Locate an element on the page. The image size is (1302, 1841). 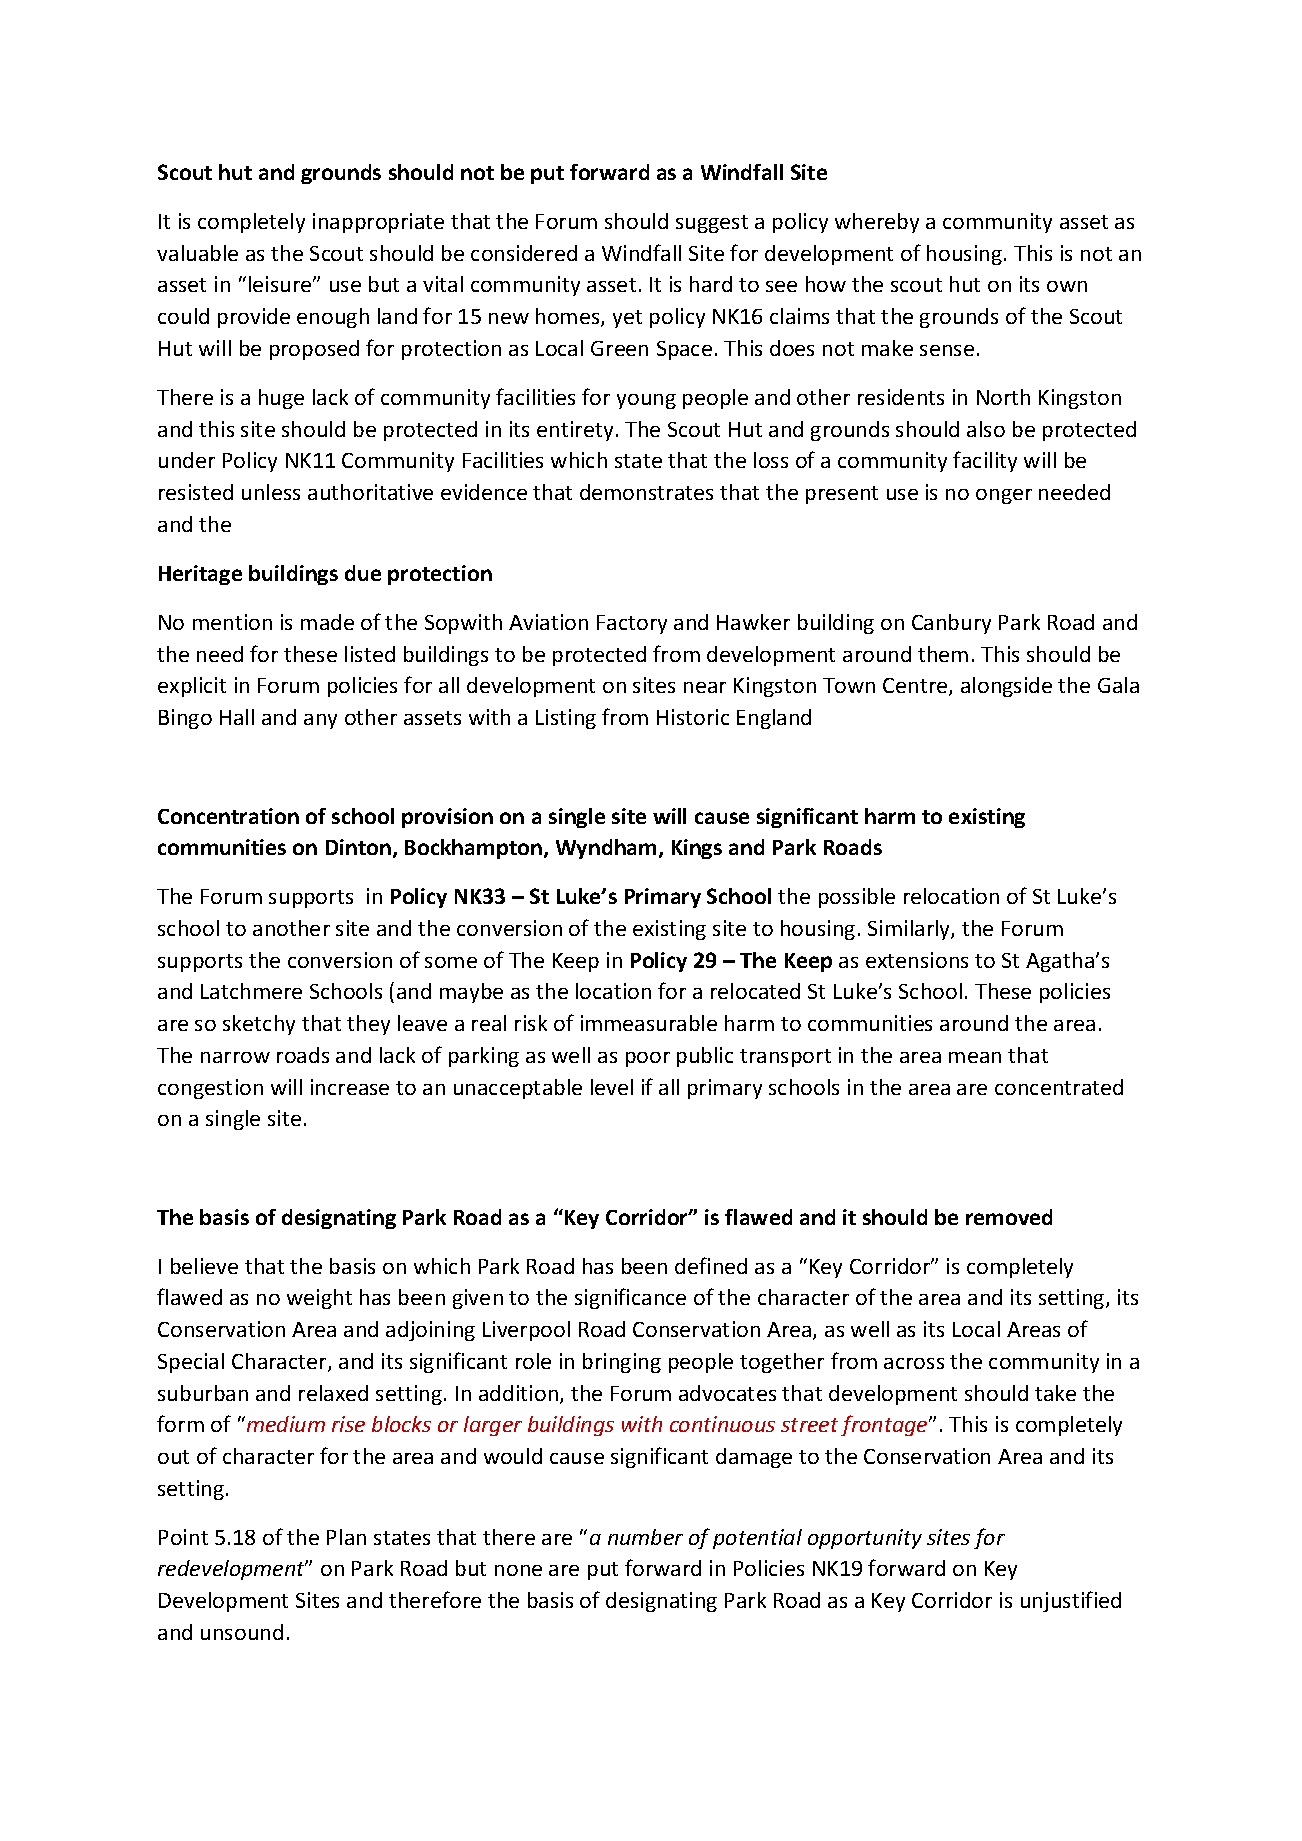
weight is located at coordinates (319, 1299).
